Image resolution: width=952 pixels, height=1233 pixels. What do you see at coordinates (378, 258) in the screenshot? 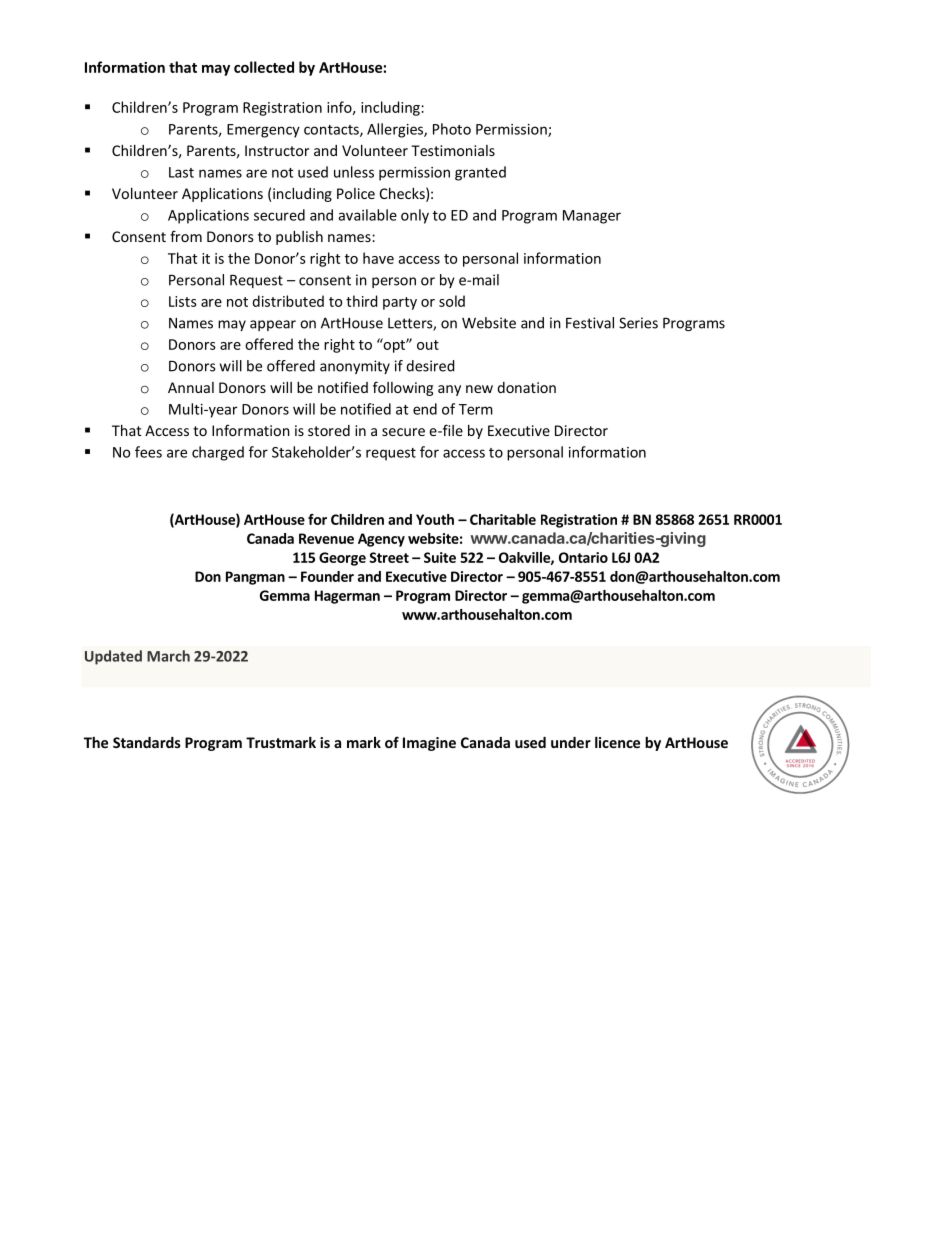
I see `have` at bounding box center [378, 258].
